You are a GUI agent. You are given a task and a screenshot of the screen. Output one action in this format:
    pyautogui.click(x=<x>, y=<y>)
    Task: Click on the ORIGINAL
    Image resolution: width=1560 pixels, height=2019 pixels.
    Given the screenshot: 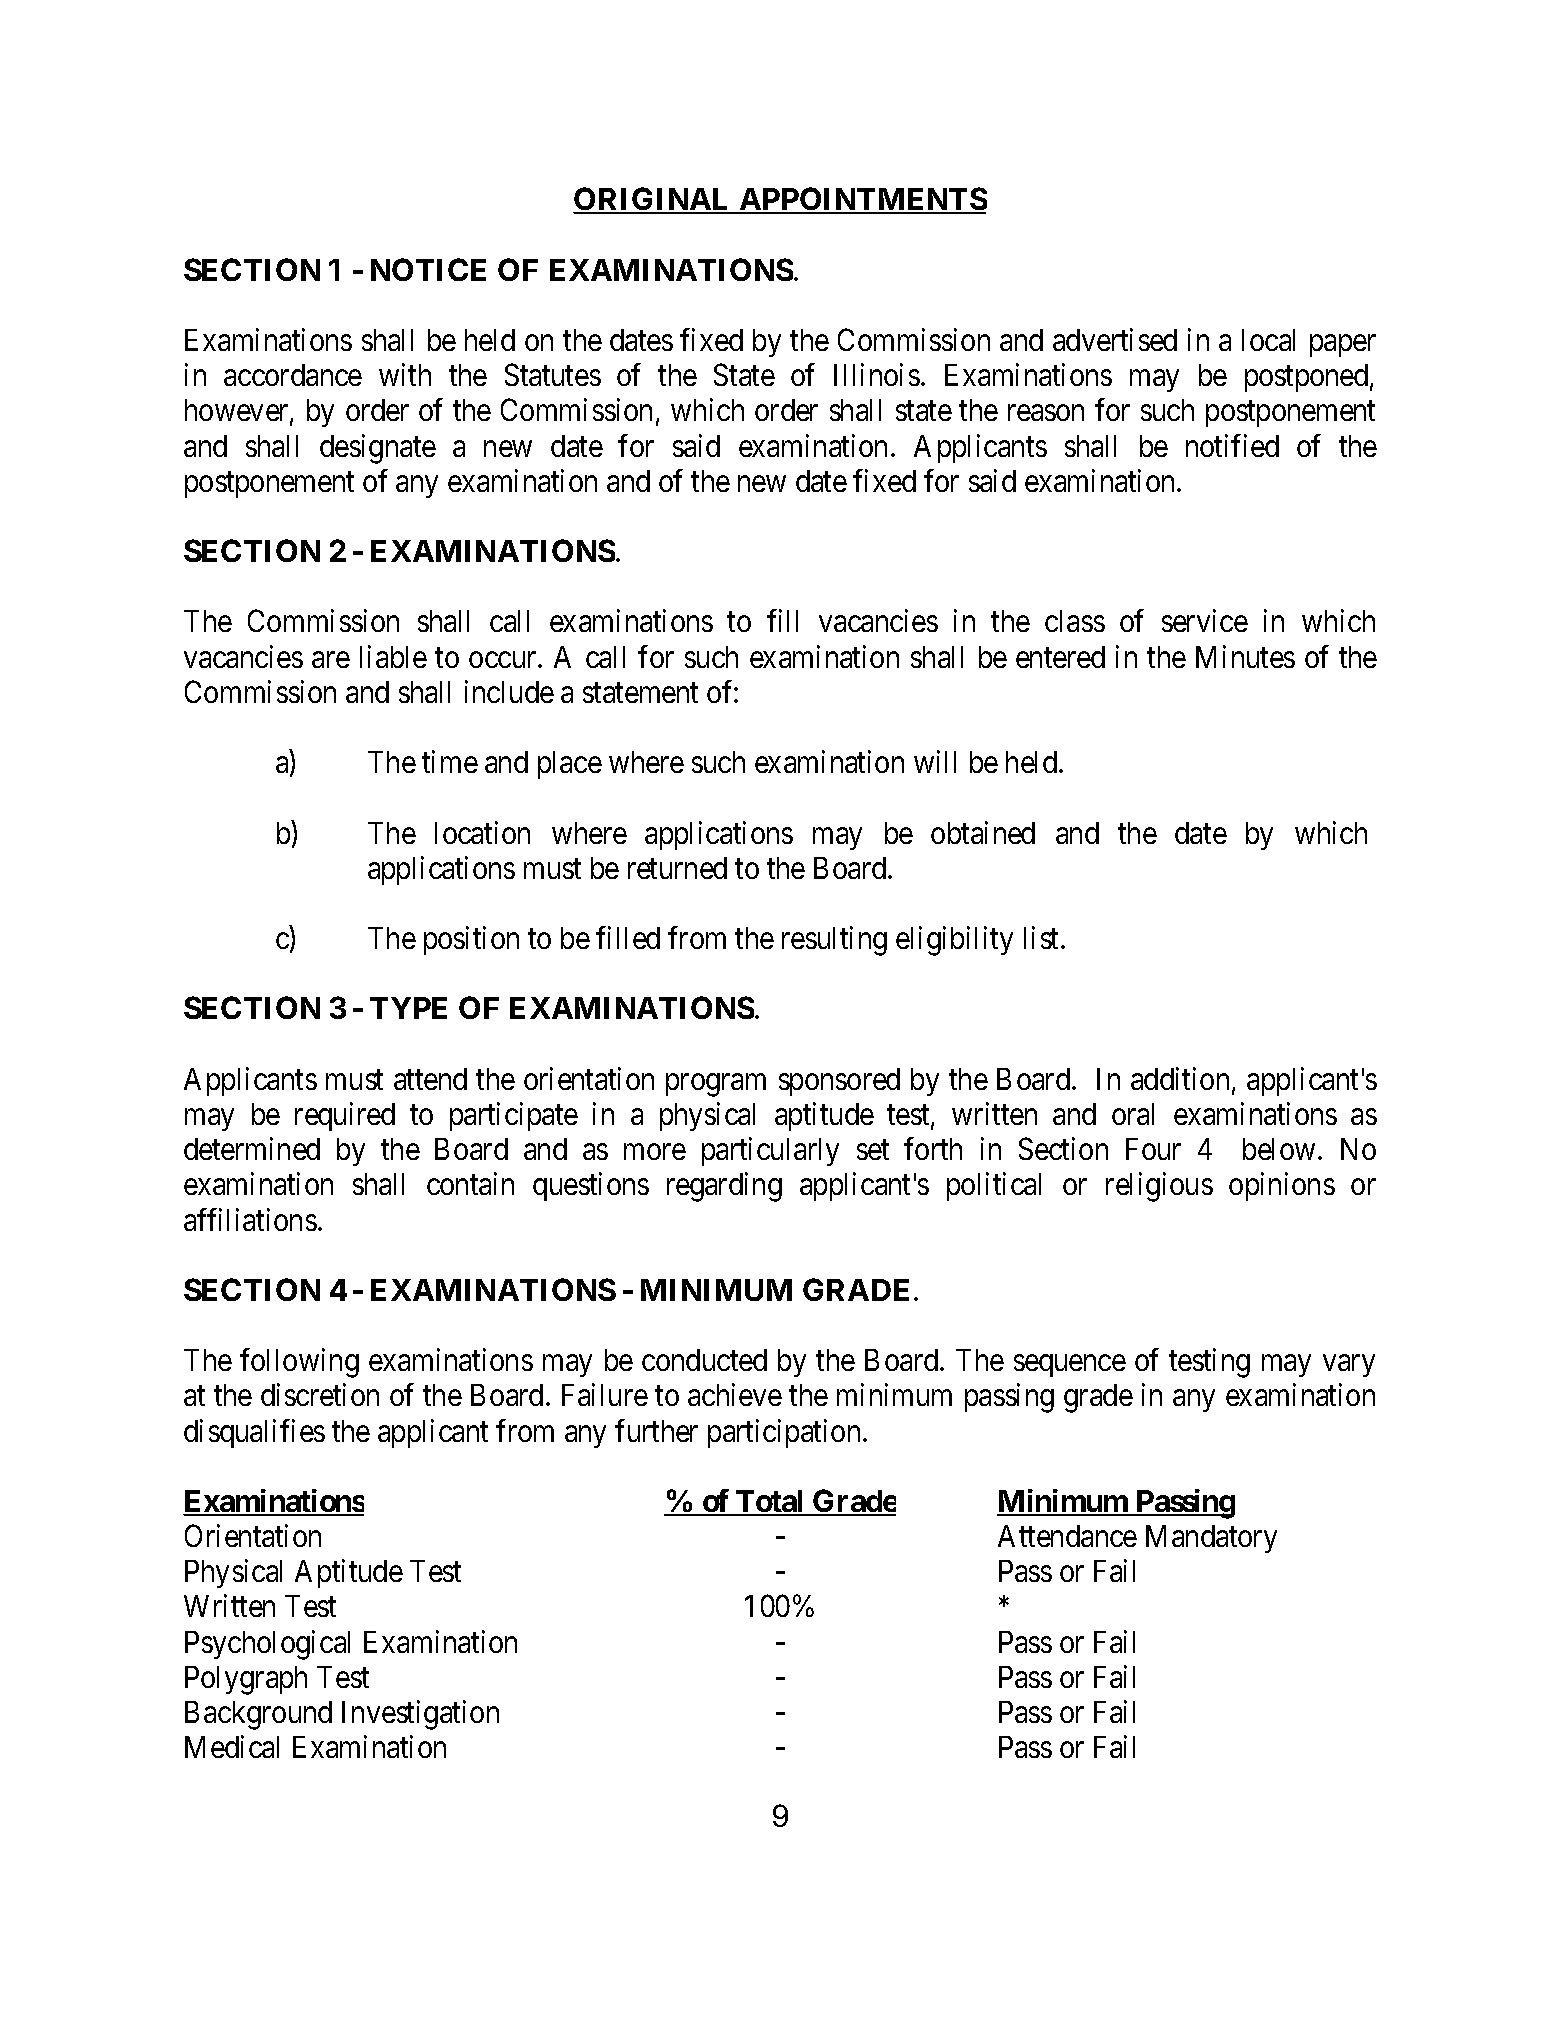 What is the action you would take?
    pyautogui.click(x=653, y=200)
